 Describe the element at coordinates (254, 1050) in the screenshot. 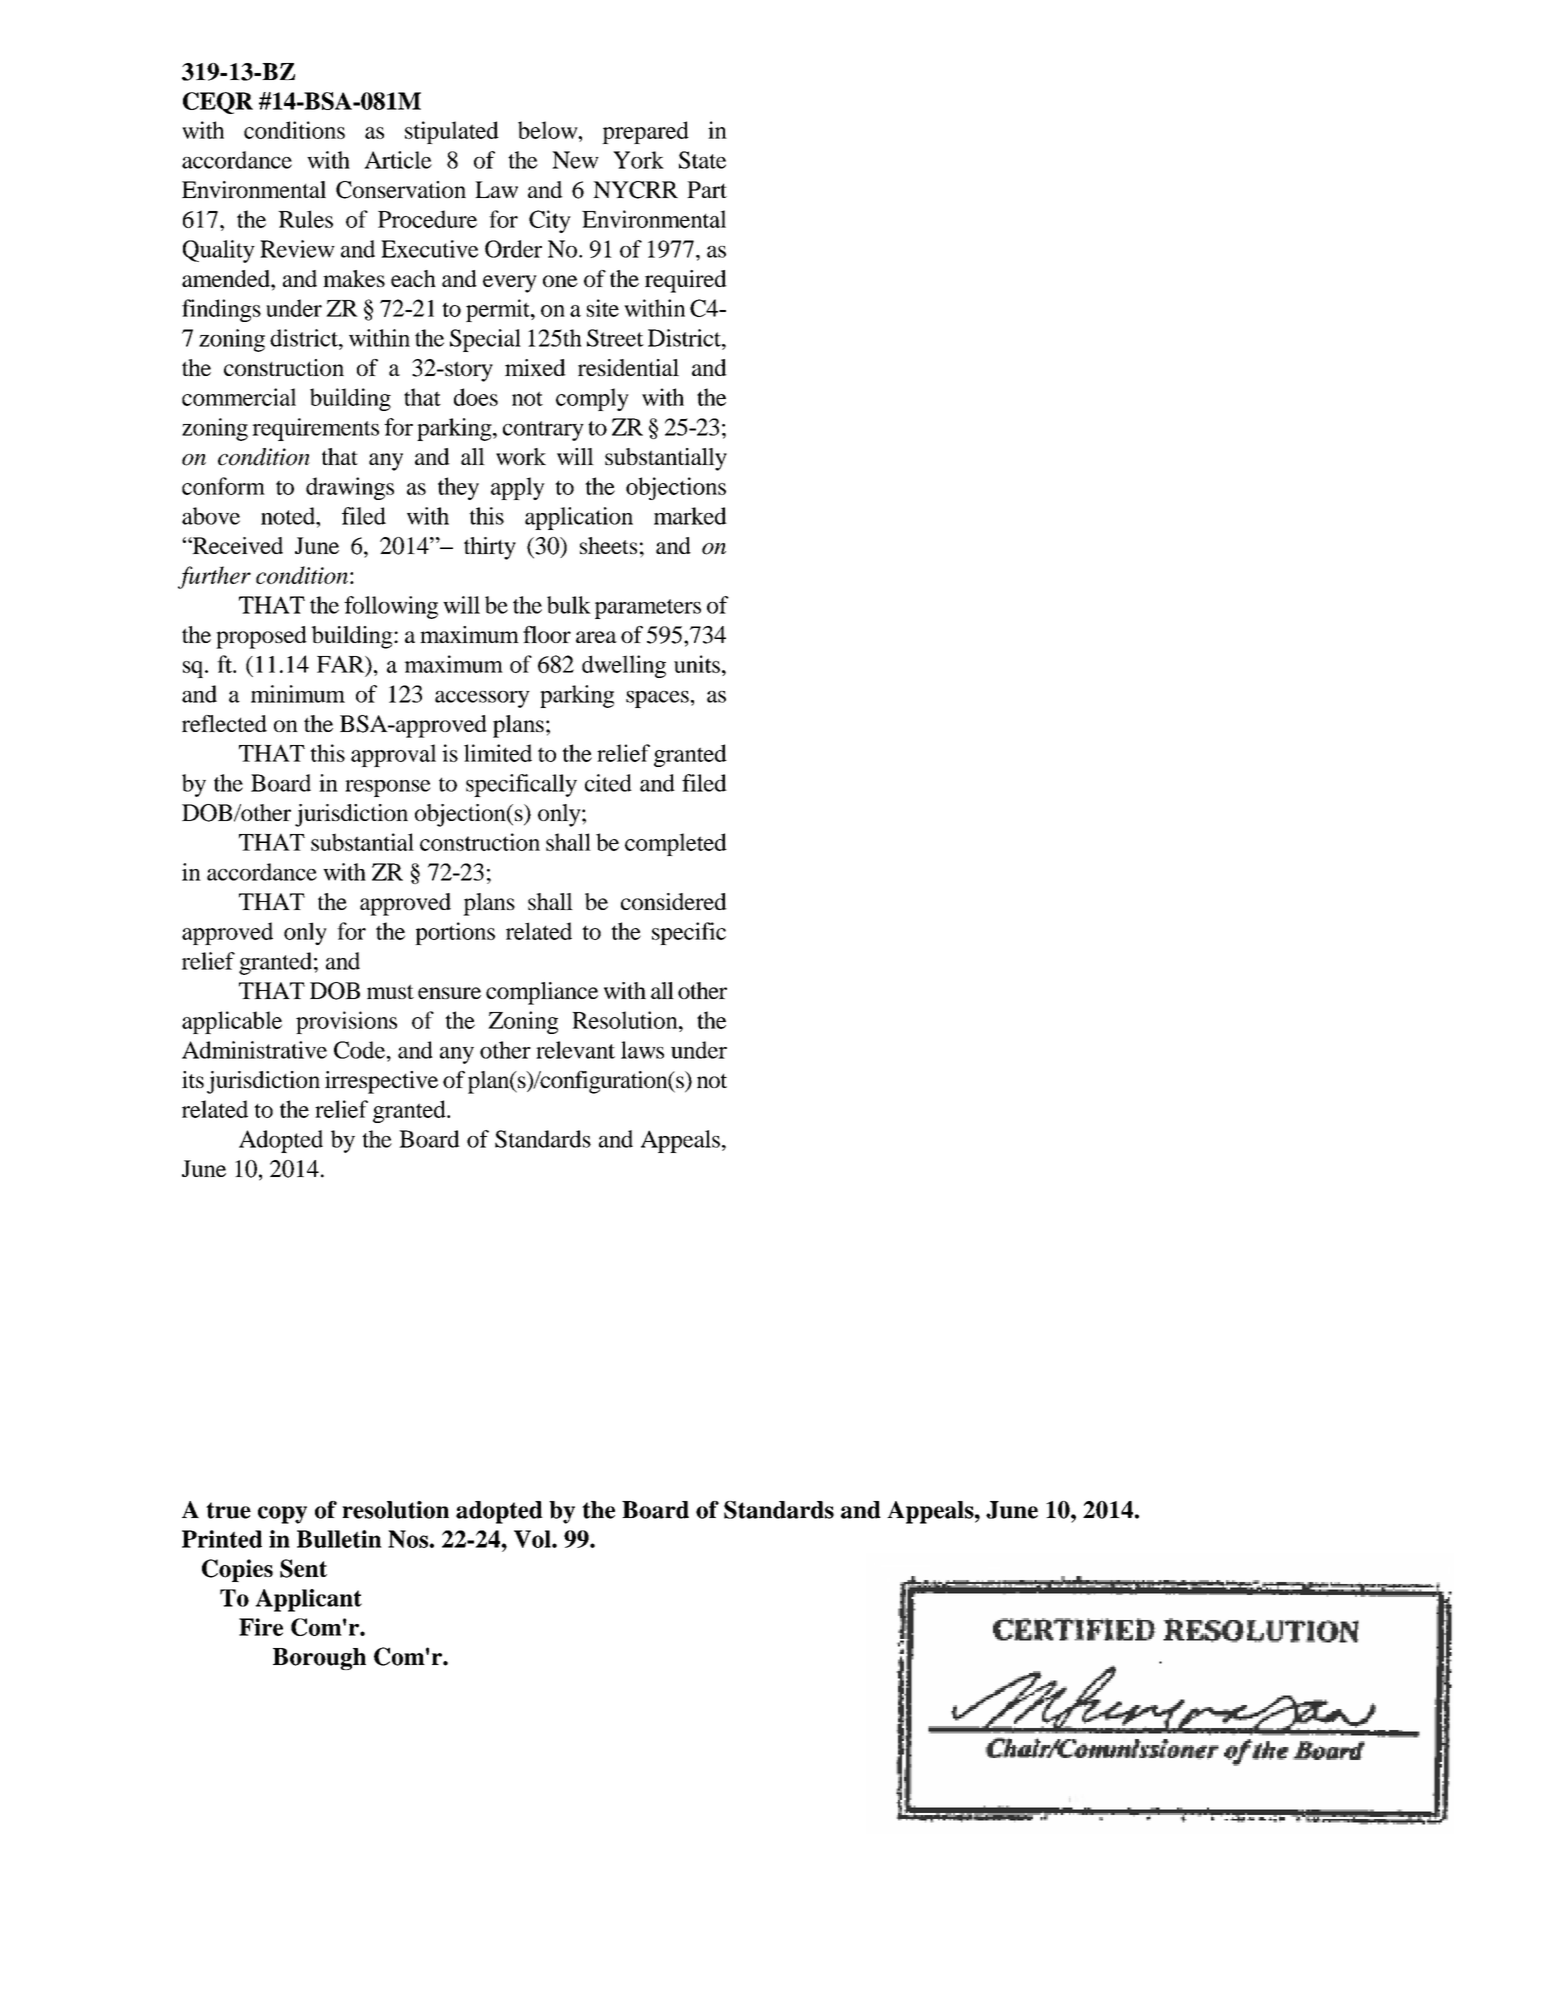

I see `Administrative` at that location.
